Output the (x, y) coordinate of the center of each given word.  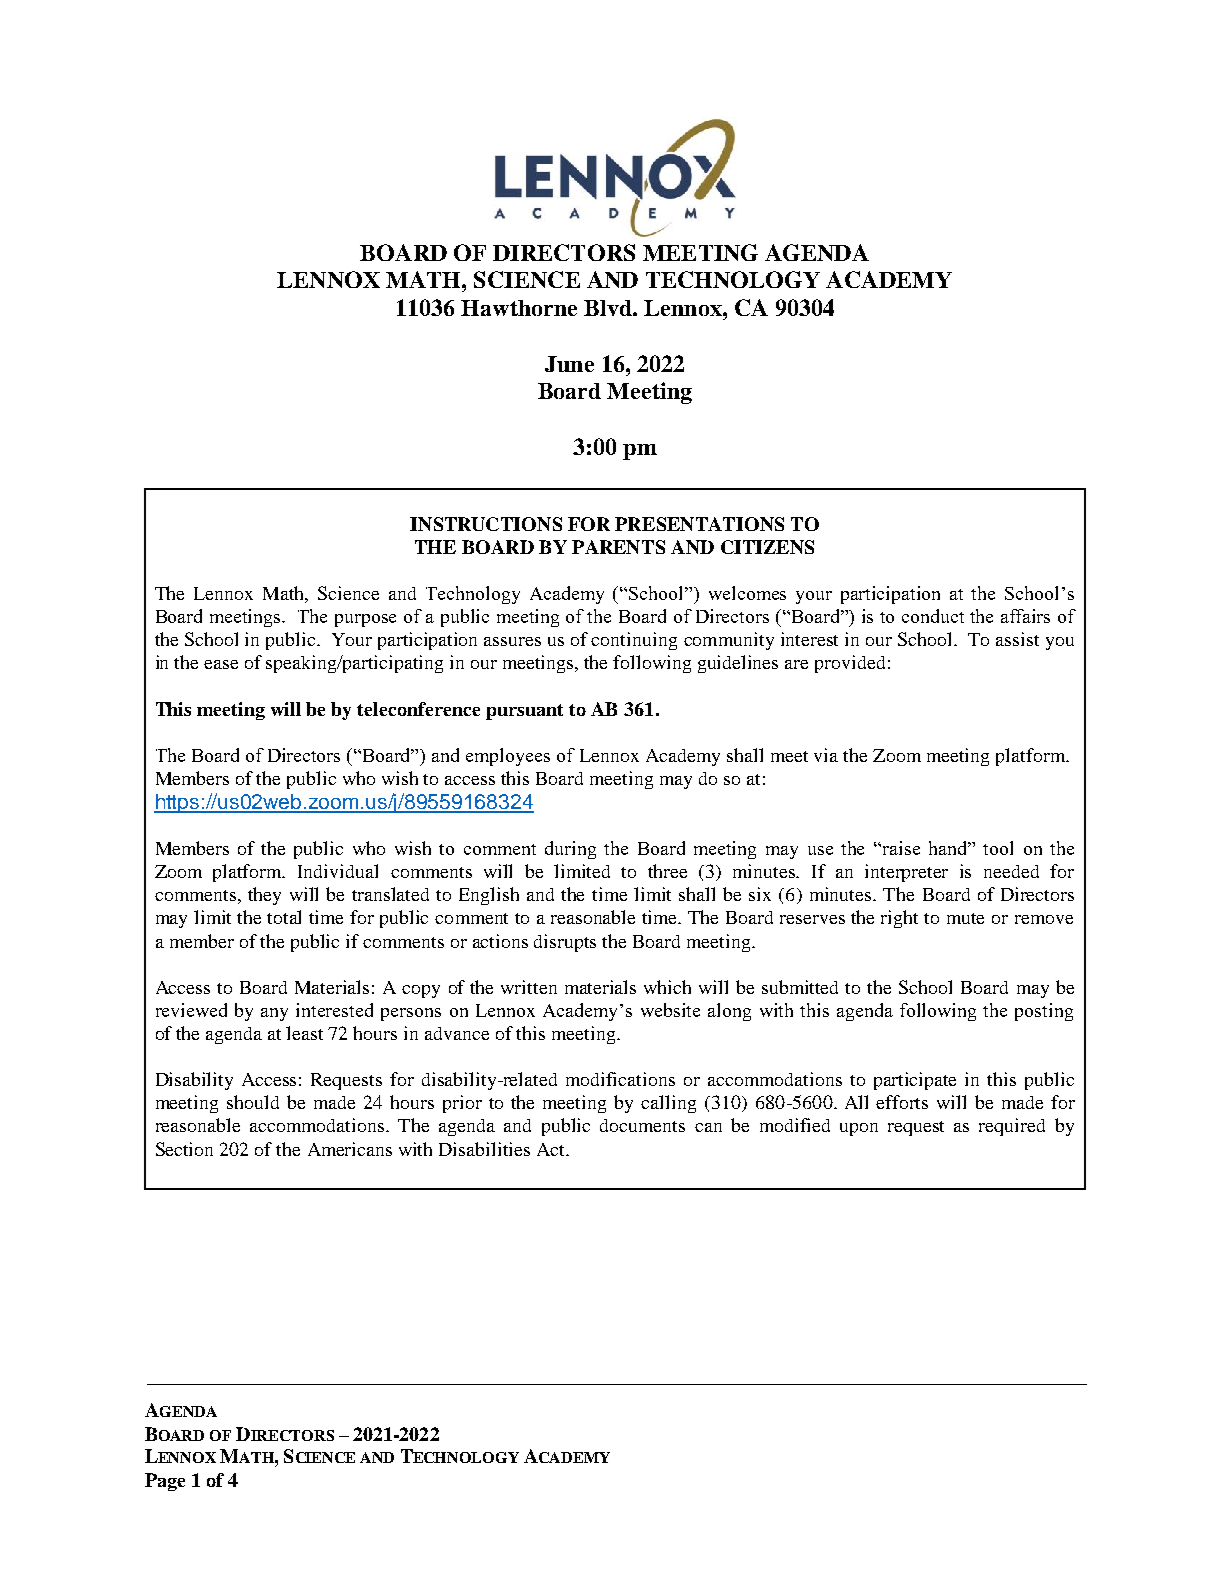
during (570, 850)
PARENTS (618, 547)
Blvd (609, 308)
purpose (365, 620)
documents (642, 1125)
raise (901, 848)
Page (165, 1482)
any (274, 1014)
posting (1044, 1012)
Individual (338, 871)
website (670, 1010)
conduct (933, 616)
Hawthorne (519, 308)
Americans (350, 1149)
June (569, 364)
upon (859, 1129)
